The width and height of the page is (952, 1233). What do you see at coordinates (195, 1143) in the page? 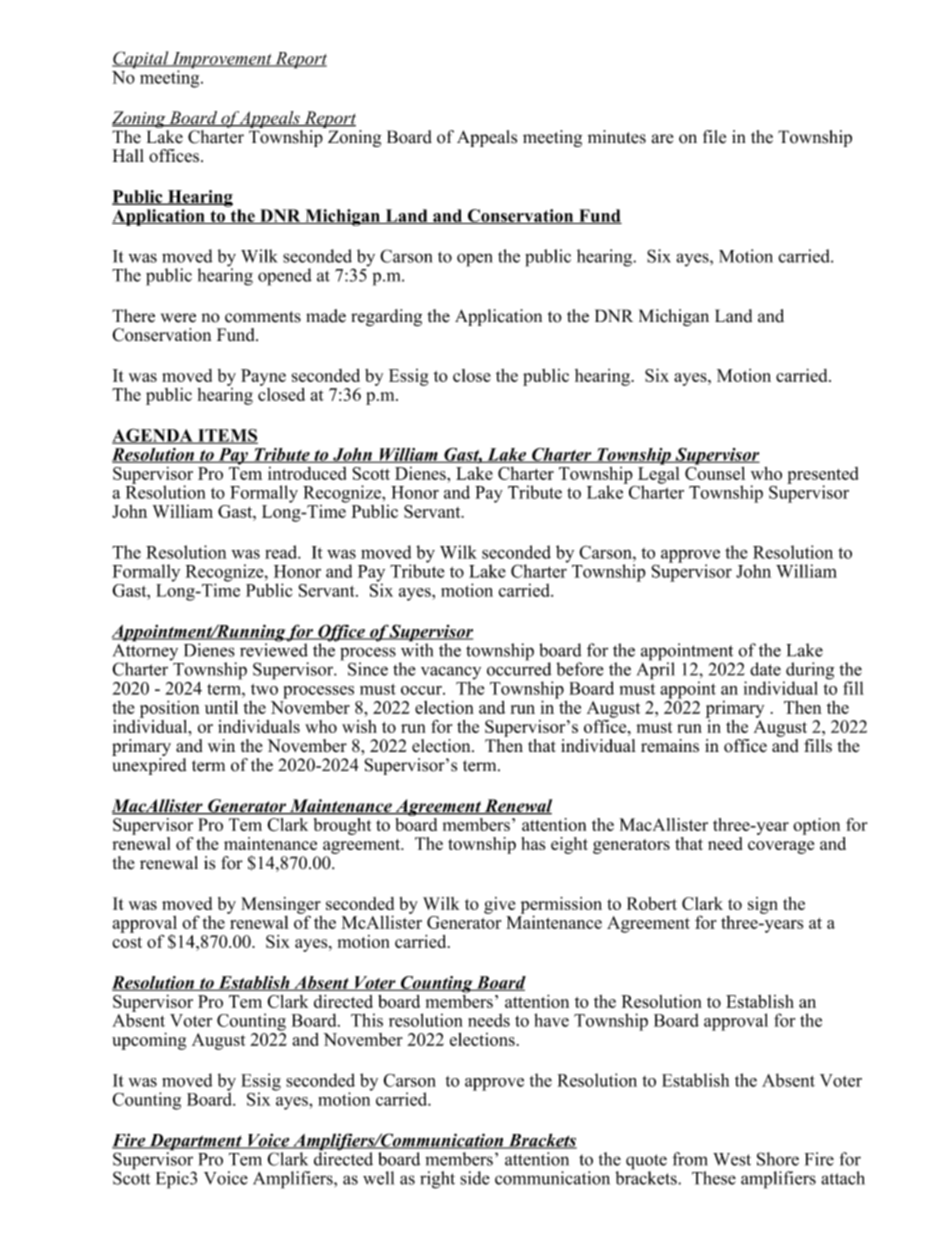
I see `Department` at bounding box center [195, 1143].
